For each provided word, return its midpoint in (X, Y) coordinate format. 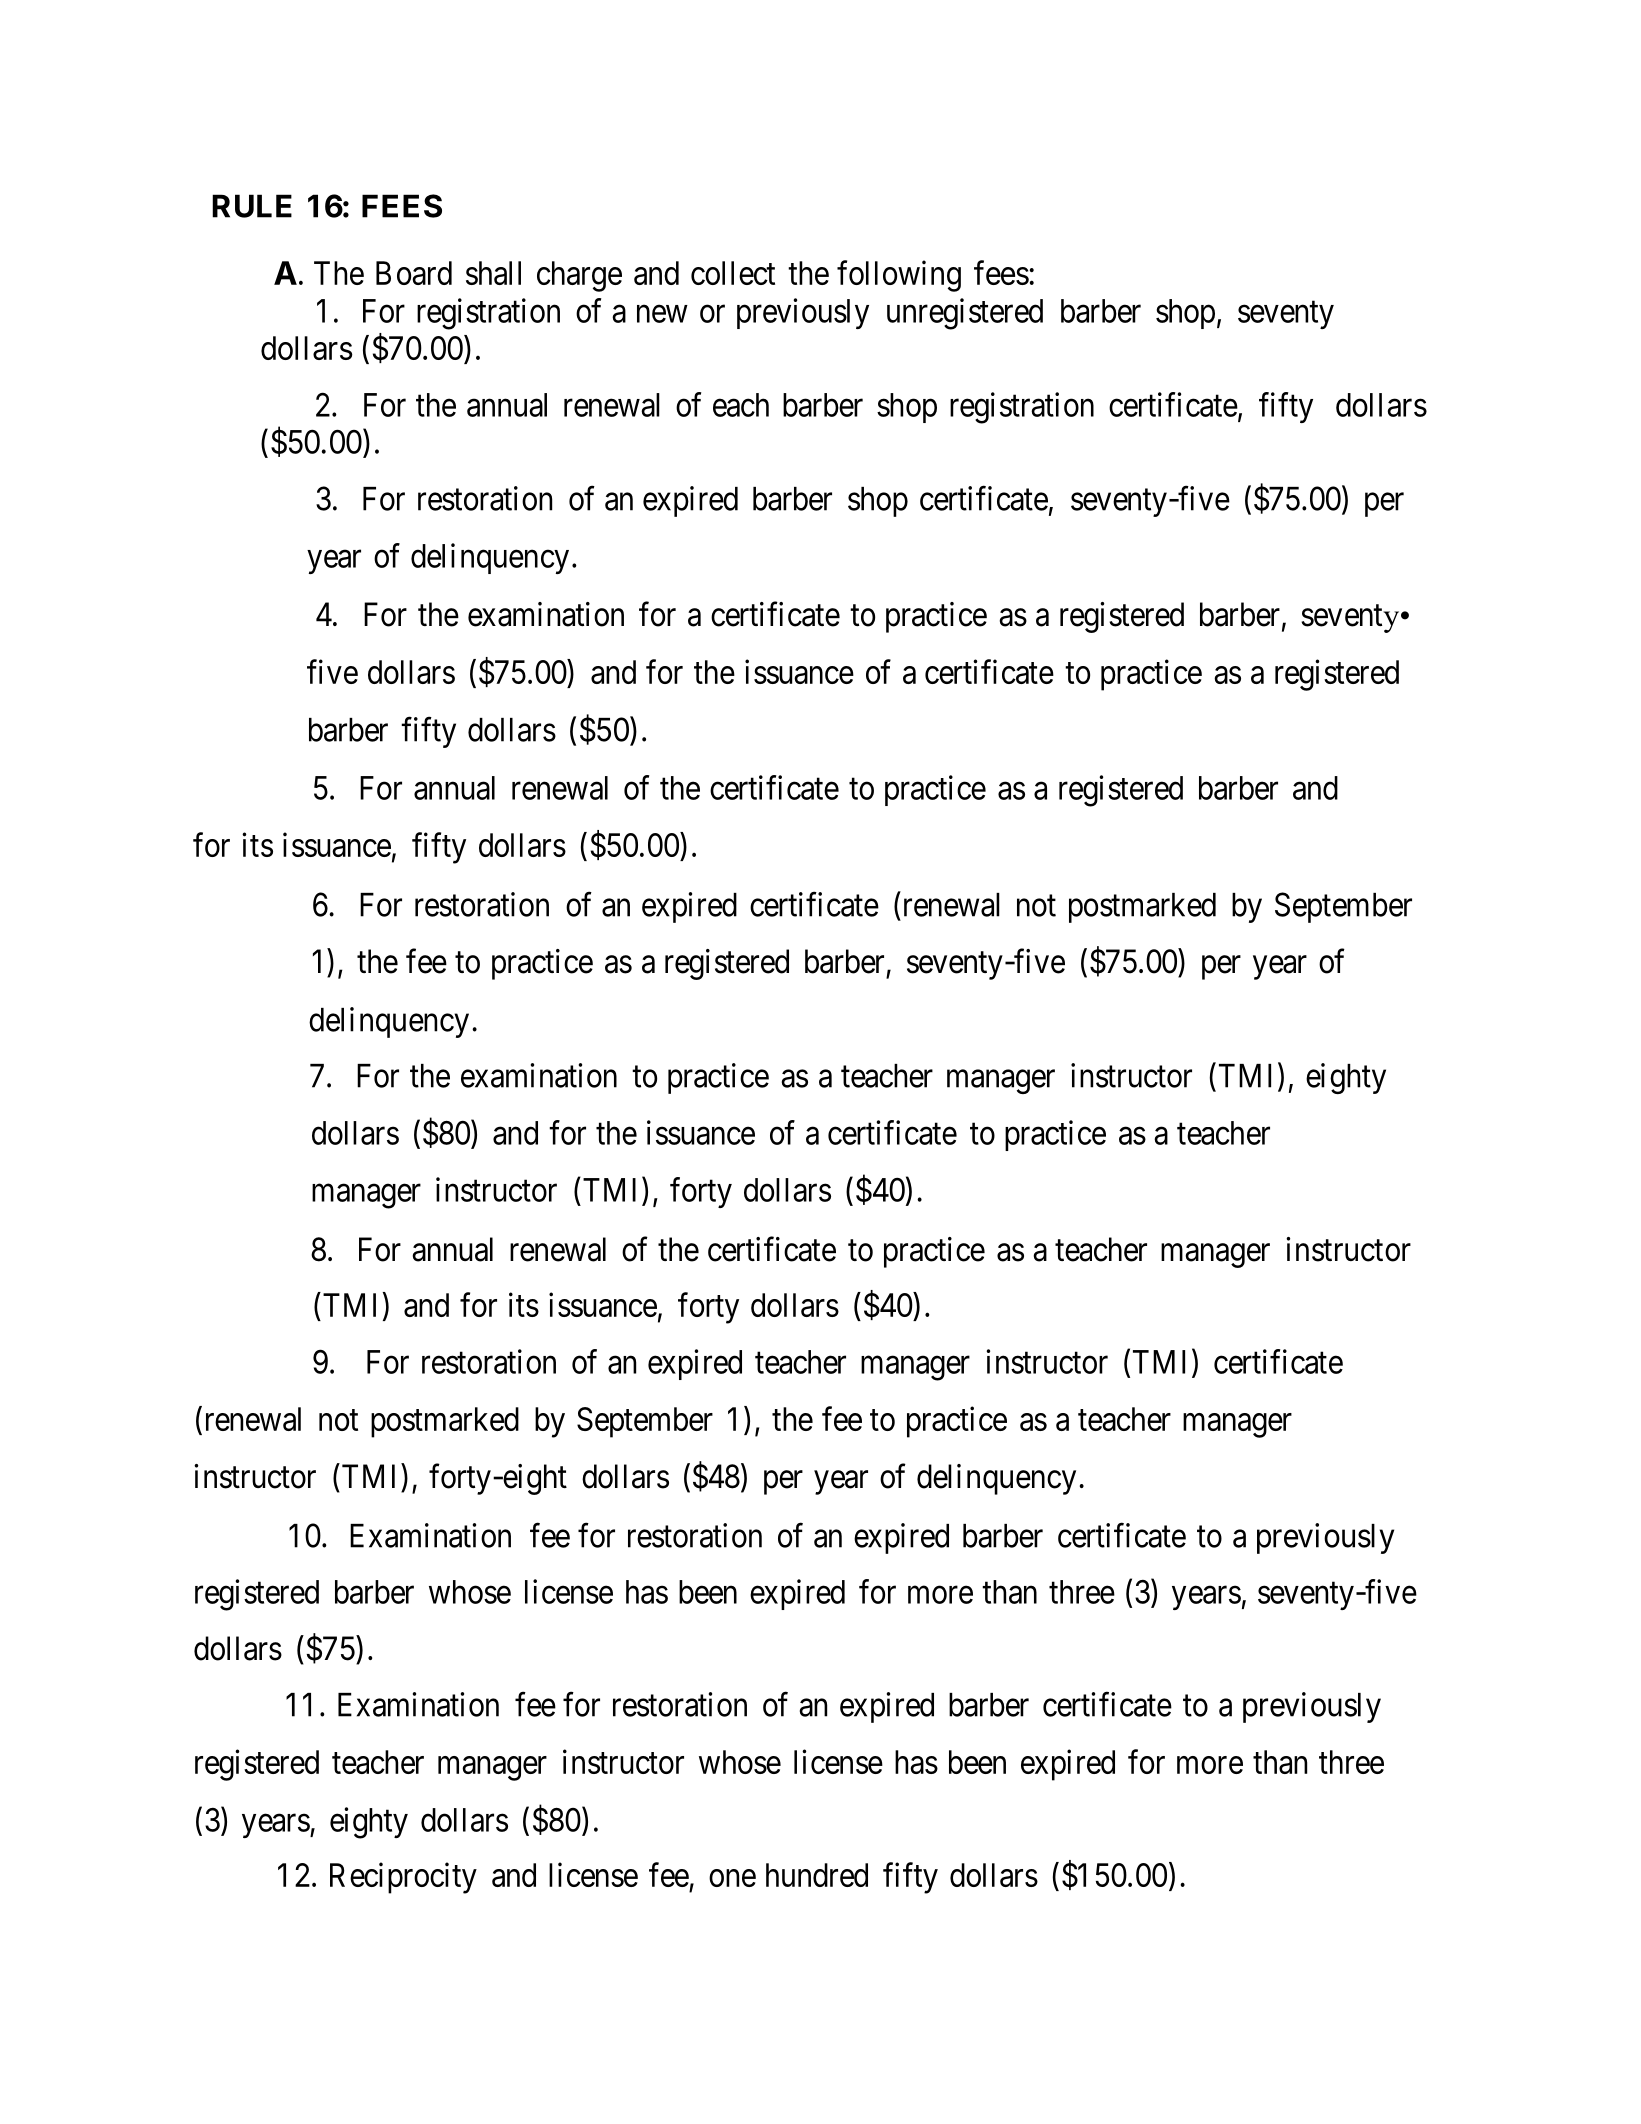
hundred (817, 1875)
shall (493, 273)
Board (414, 273)
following (899, 276)
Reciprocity (403, 1878)
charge (579, 276)
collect (733, 273)
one (732, 1878)
